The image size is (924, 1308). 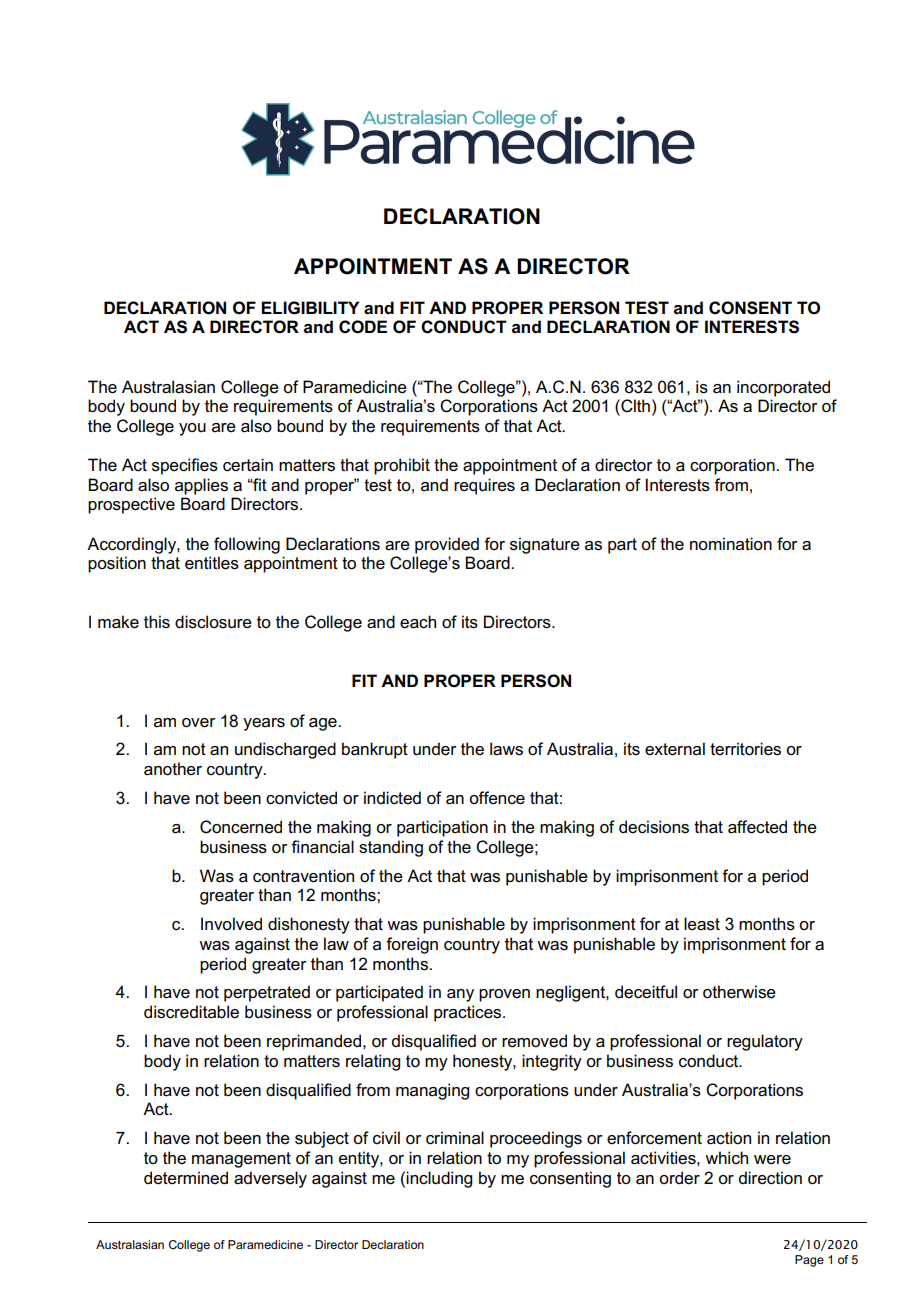 What do you see at coordinates (731, 543) in the page?
I see `nomination` at bounding box center [731, 543].
